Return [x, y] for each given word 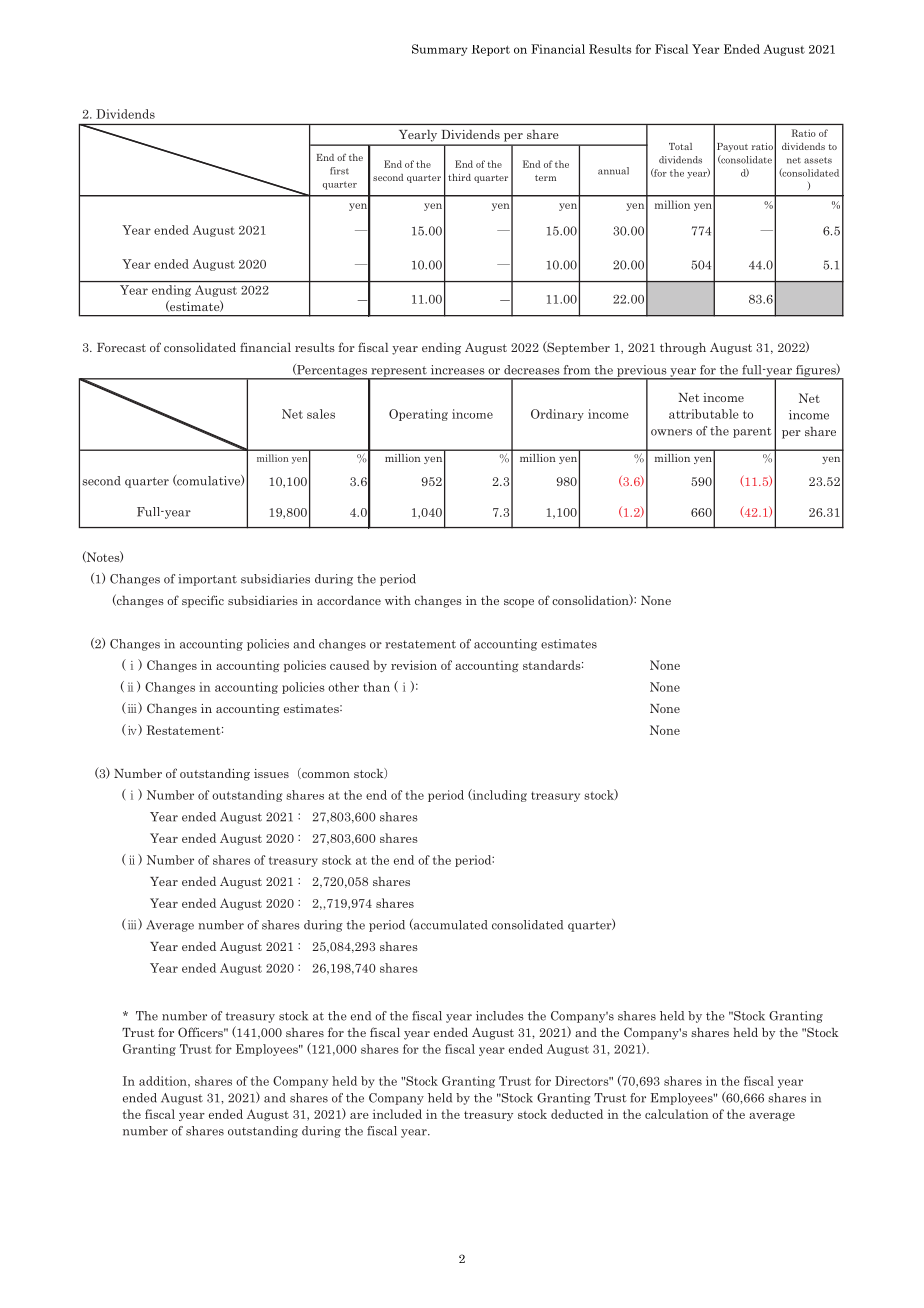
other [343, 687]
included [397, 1114]
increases [458, 370]
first [339, 171]
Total [680, 146]
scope [519, 603]
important [207, 580]
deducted [577, 1114]
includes [500, 1016]
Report [490, 50]
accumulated [449, 924]
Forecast [121, 347]
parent [752, 432]
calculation [677, 1114]
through [683, 349]
